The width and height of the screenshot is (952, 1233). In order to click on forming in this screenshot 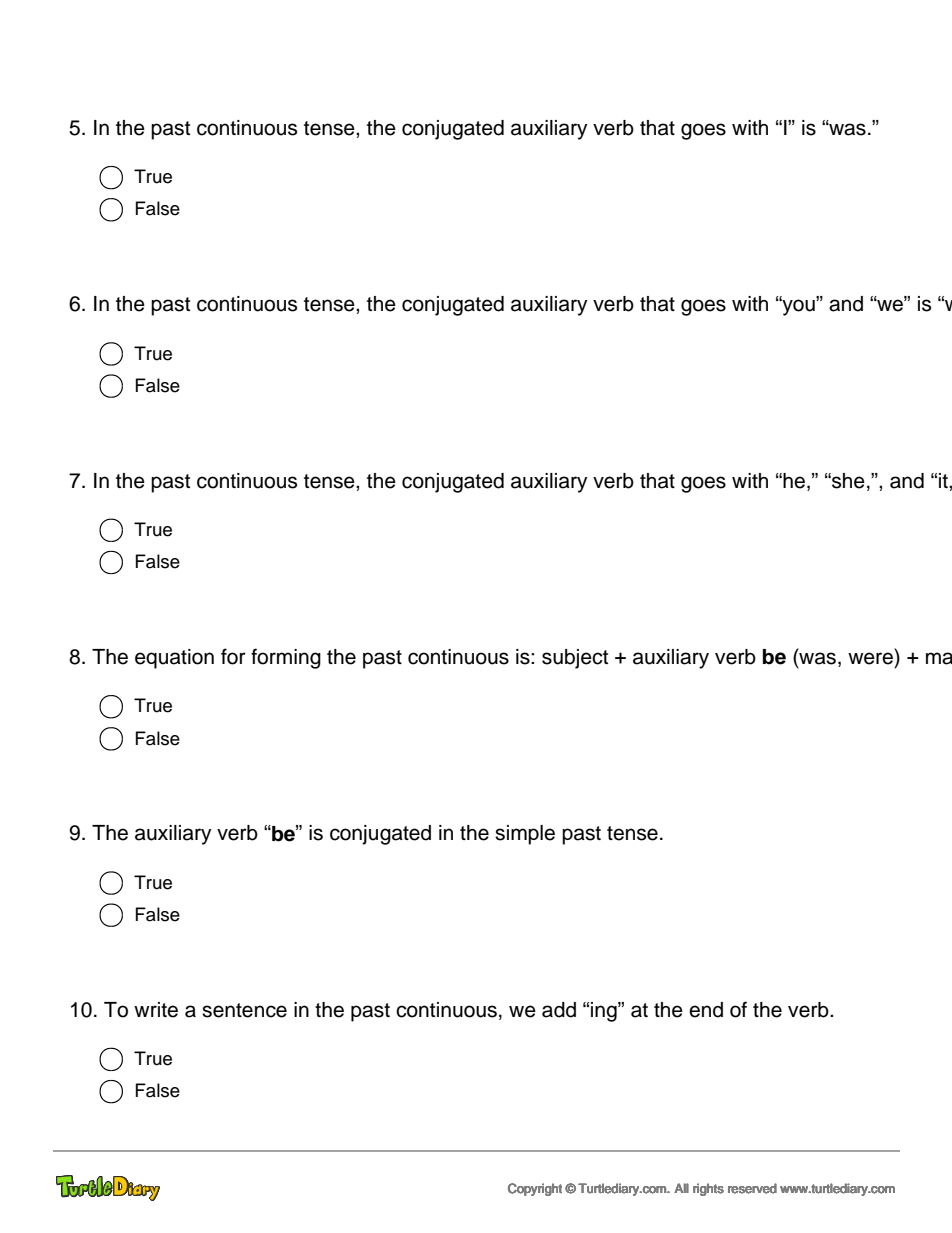, I will do `click(286, 658)`.
